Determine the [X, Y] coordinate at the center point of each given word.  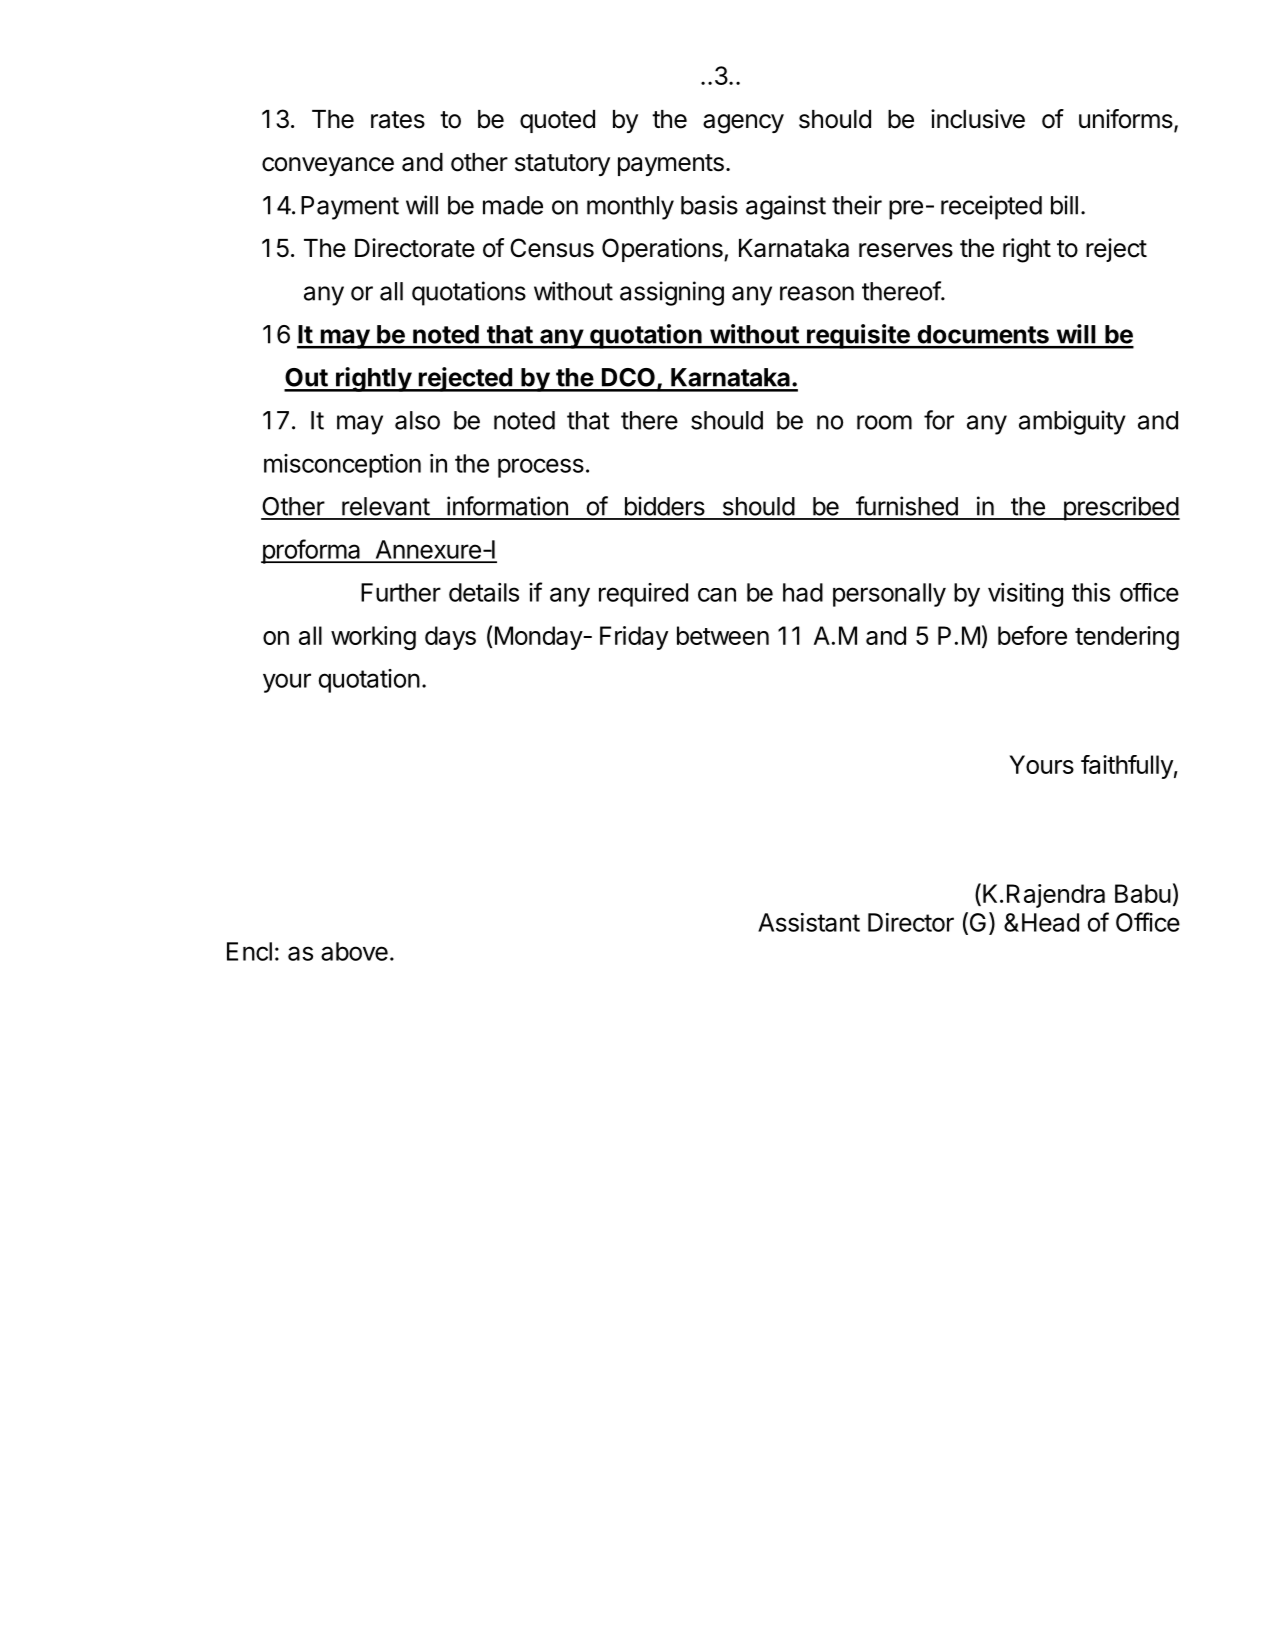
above [354, 951]
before [1032, 635]
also [417, 420]
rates [398, 120]
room [884, 422]
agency [743, 124]
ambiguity [1072, 422]
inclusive [978, 119]
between [723, 635]
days [450, 638]
